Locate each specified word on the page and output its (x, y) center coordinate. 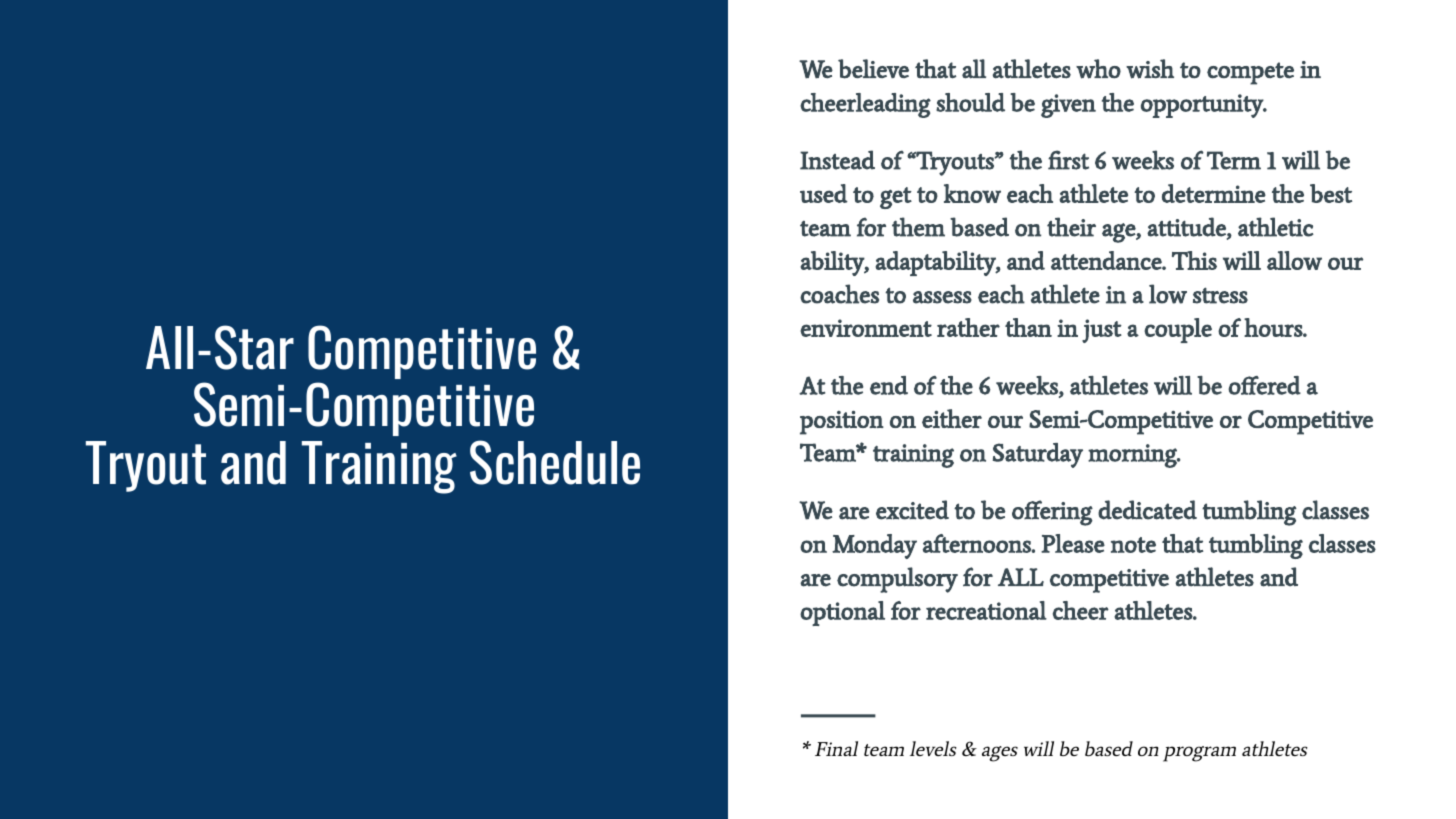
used (824, 193)
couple (1178, 330)
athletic (1276, 227)
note (1133, 545)
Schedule (555, 462)
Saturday (1038, 455)
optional (842, 613)
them (918, 227)
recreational (986, 610)
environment (866, 328)
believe (873, 69)
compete (1250, 73)
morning (1133, 456)
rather (968, 327)
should (970, 102)
